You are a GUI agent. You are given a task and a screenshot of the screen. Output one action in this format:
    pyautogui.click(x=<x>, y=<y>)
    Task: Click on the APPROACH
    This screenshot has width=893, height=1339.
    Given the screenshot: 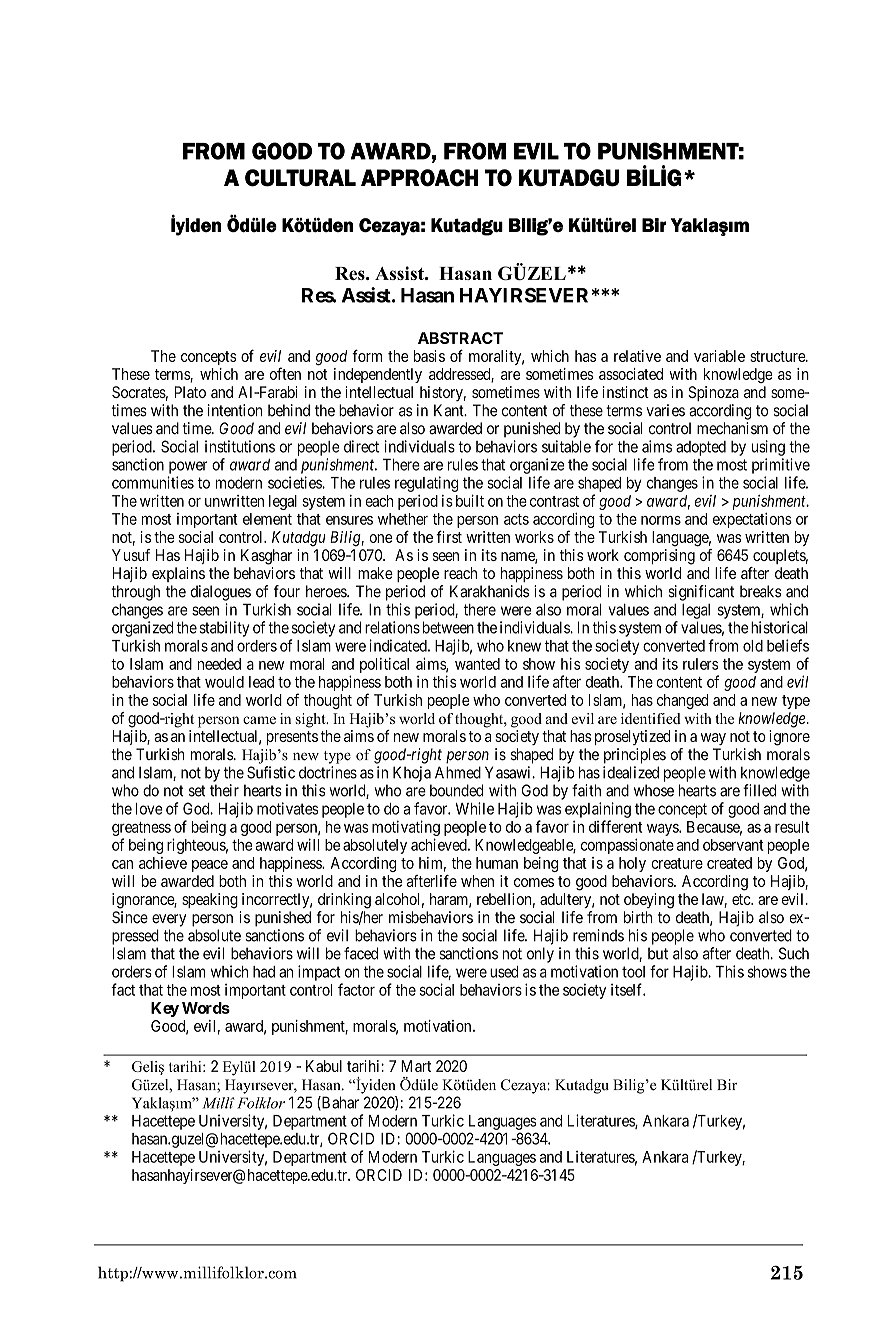 What is the action you would take?
    pyautogui.click(x=420, y=178)
